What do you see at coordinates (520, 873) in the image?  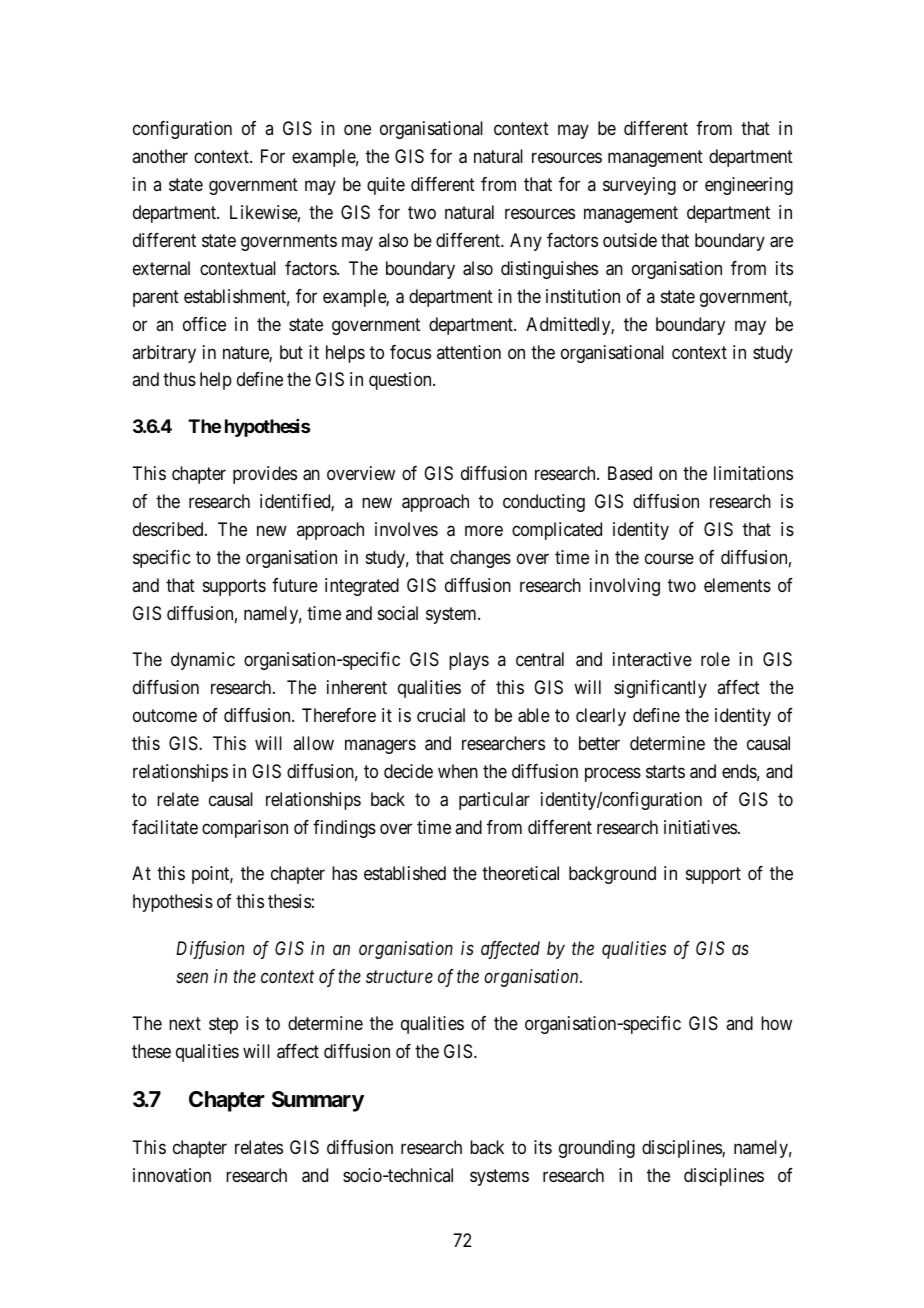 I see `theoretical` at bounding box center [520, 873].
